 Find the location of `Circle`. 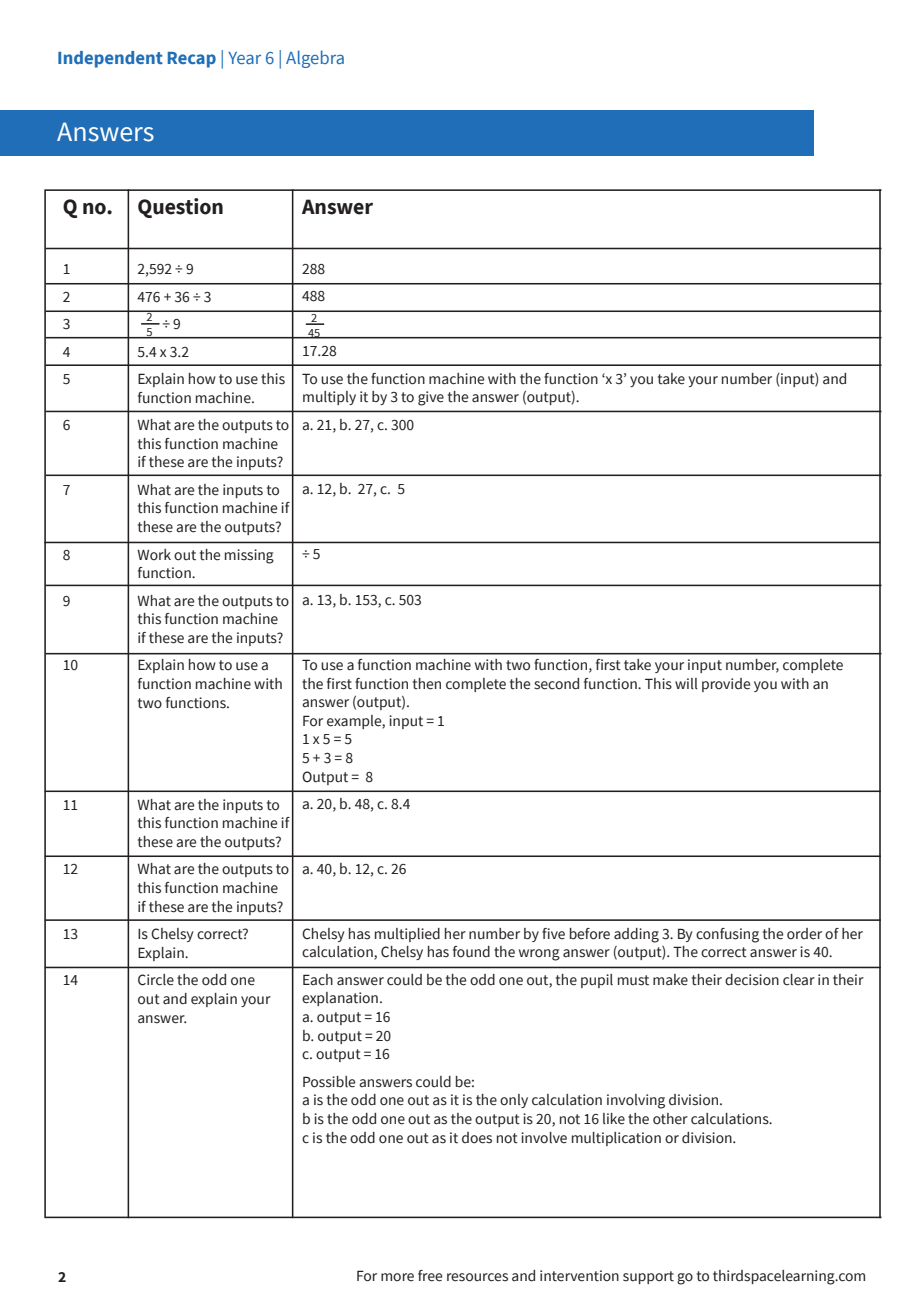

Circle is located at coordinates (156, 980).
